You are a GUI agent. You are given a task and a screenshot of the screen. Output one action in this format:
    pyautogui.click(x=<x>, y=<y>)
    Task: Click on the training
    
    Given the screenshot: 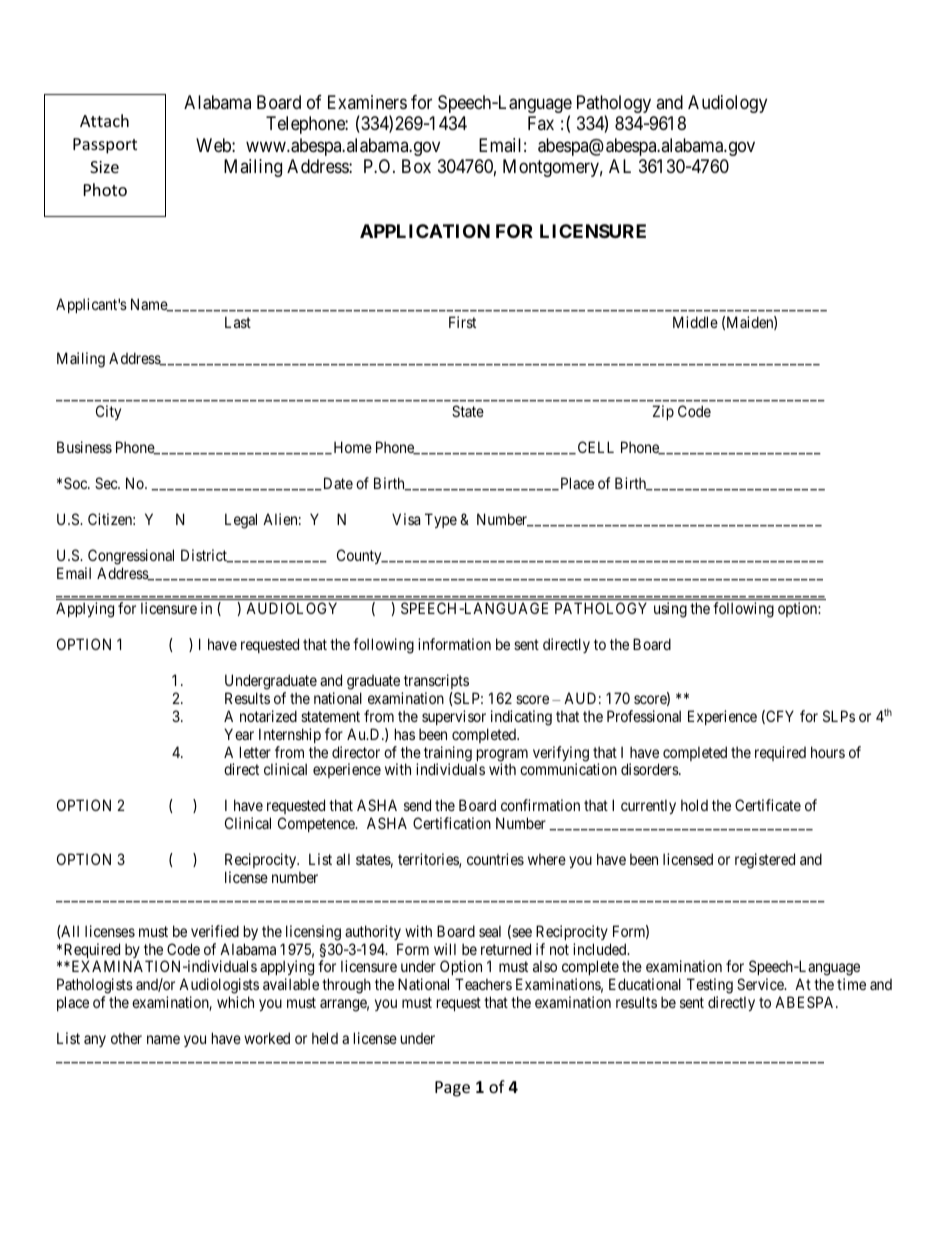 What is the action you would take?
    pyautogui.click(x=448, y=755)
